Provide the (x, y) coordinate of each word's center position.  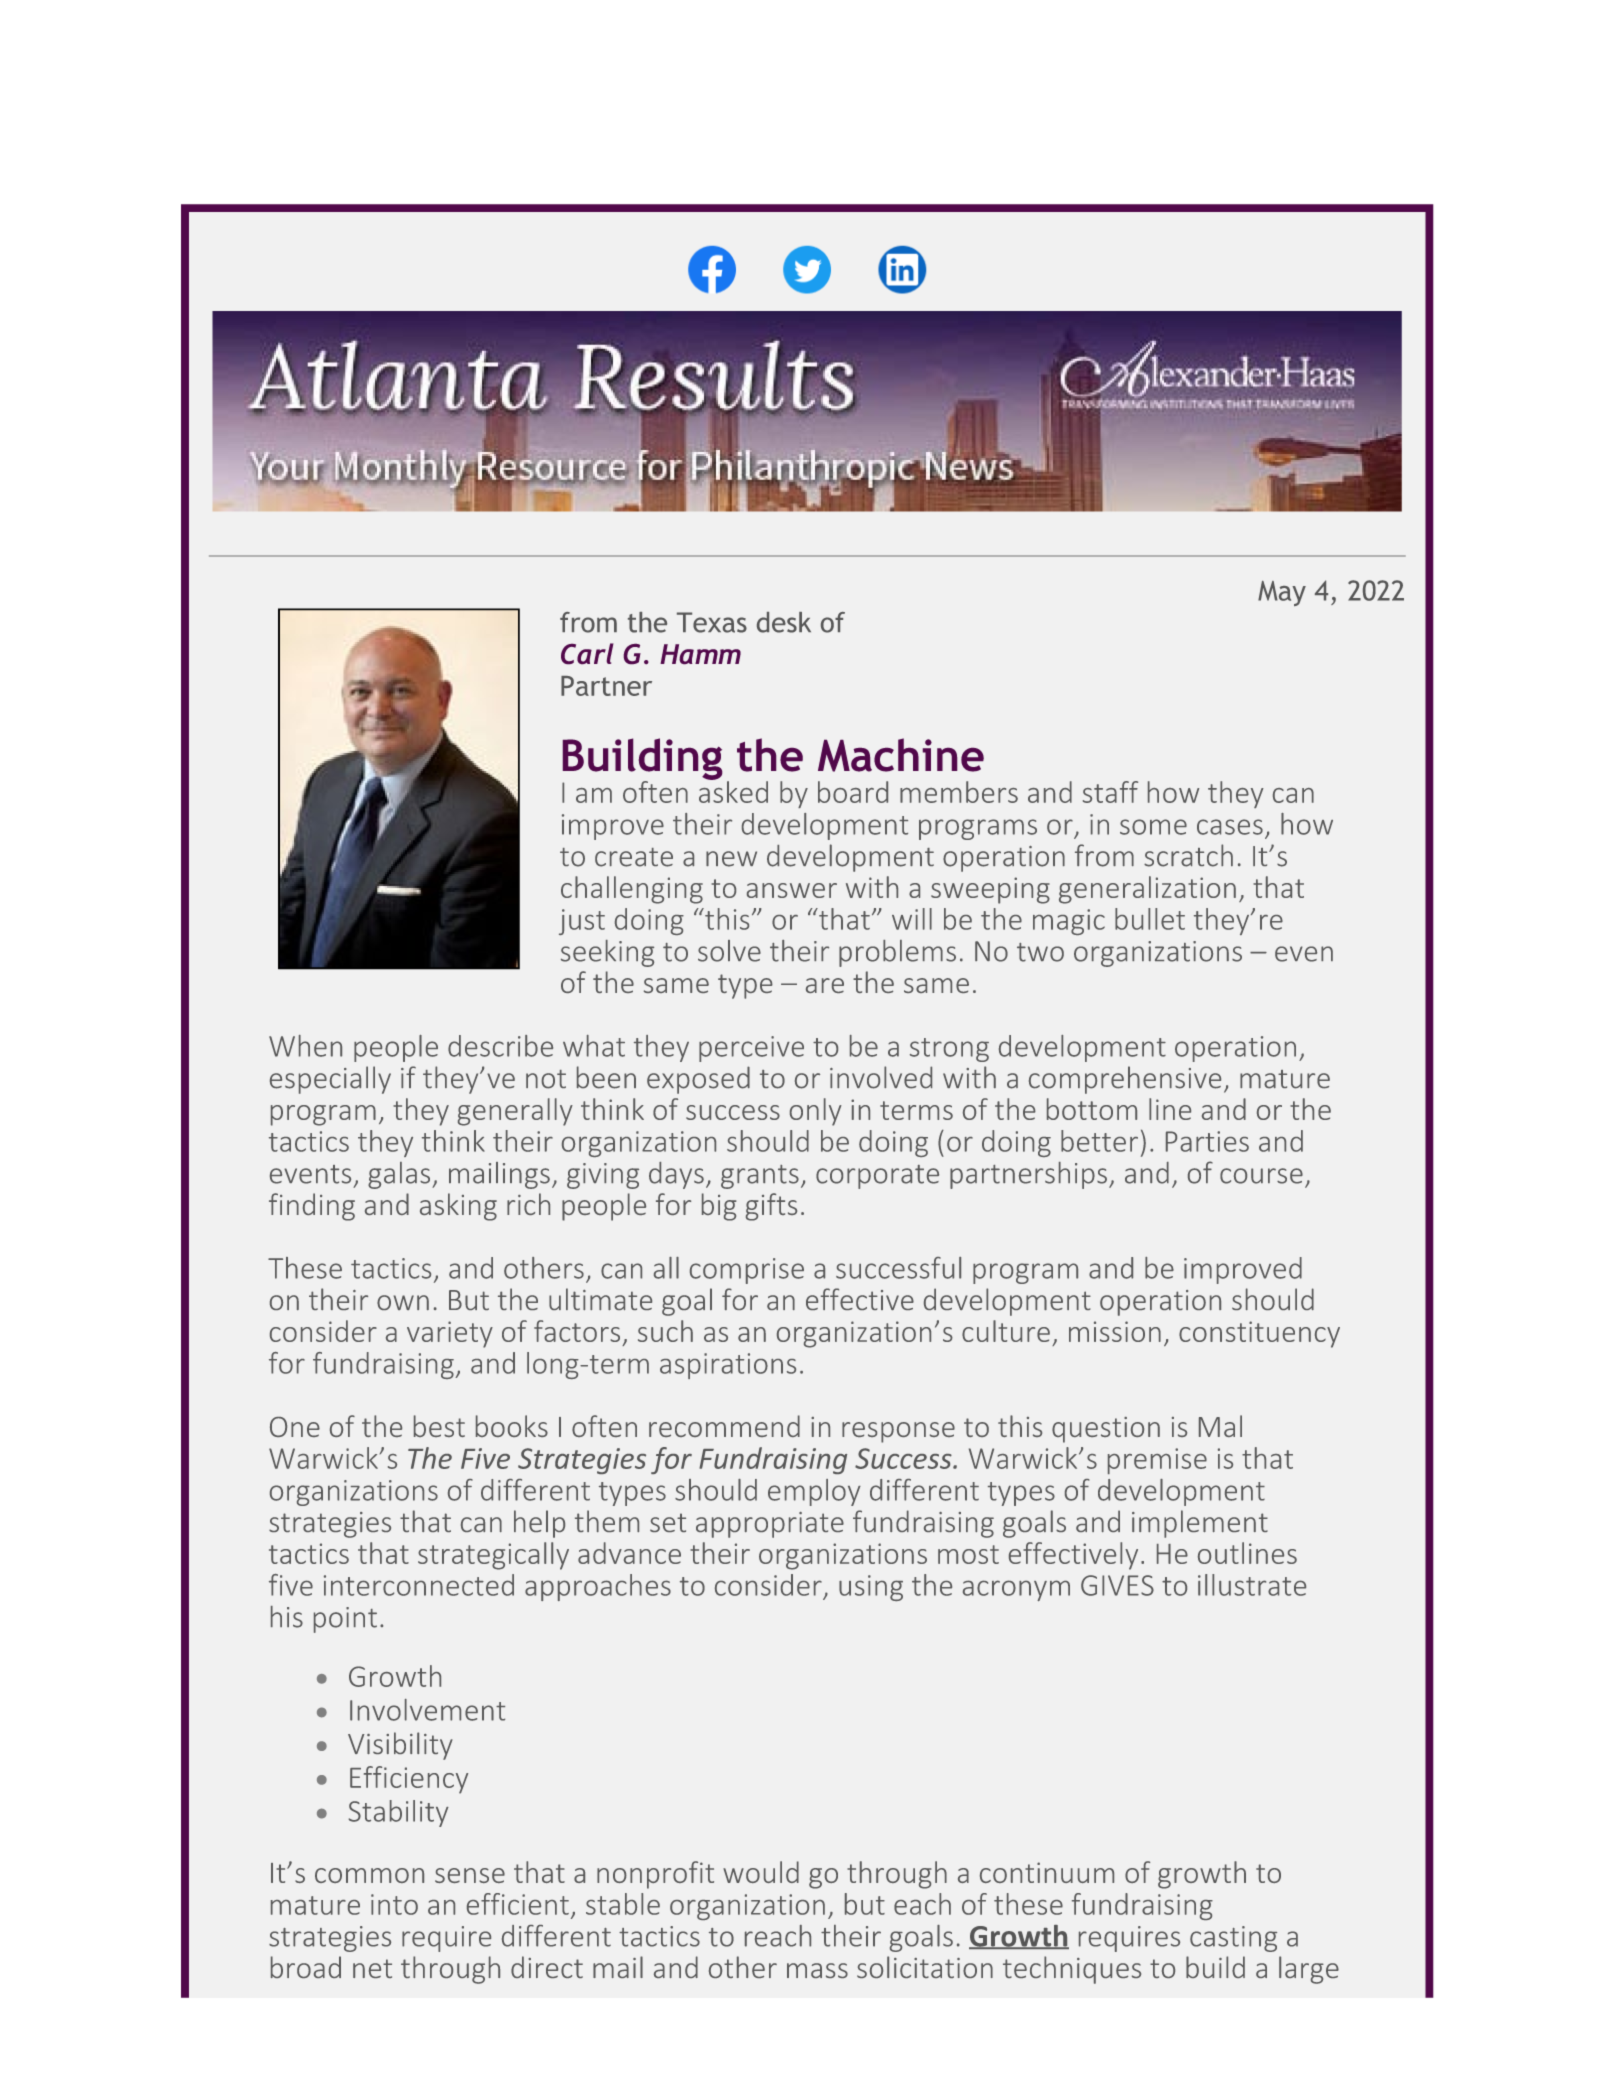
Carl (587, 653)
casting (1233, 1939)
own (403, 1302)
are (825, 985)
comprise (747, 1271)
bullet (1150, 919)
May (1282, 593)
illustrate (1252, 1585)
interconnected (419, 1585)
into (394, 1904)
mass (817, 1970)
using (871, 1588)
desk (784, 622)
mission (1115, 1331)
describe (500, 1046)
